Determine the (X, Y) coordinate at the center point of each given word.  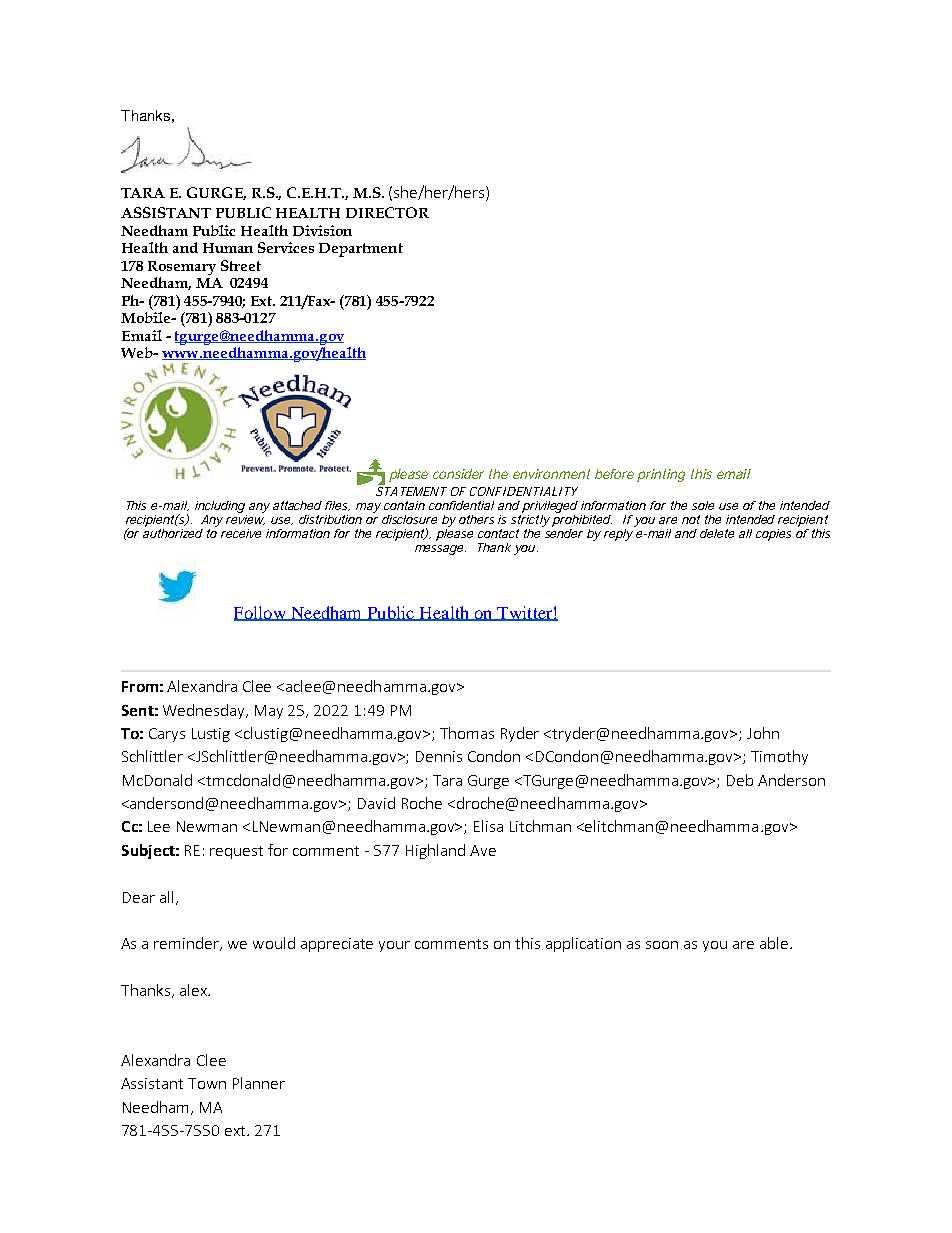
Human (228, 248)
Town (207, 1083)
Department (361, 250)
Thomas (467, 733)
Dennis (439, 756)
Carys (167, 735)
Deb (740, 780)
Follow (261, 613)
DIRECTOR (387, 212)
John (763, 733)
